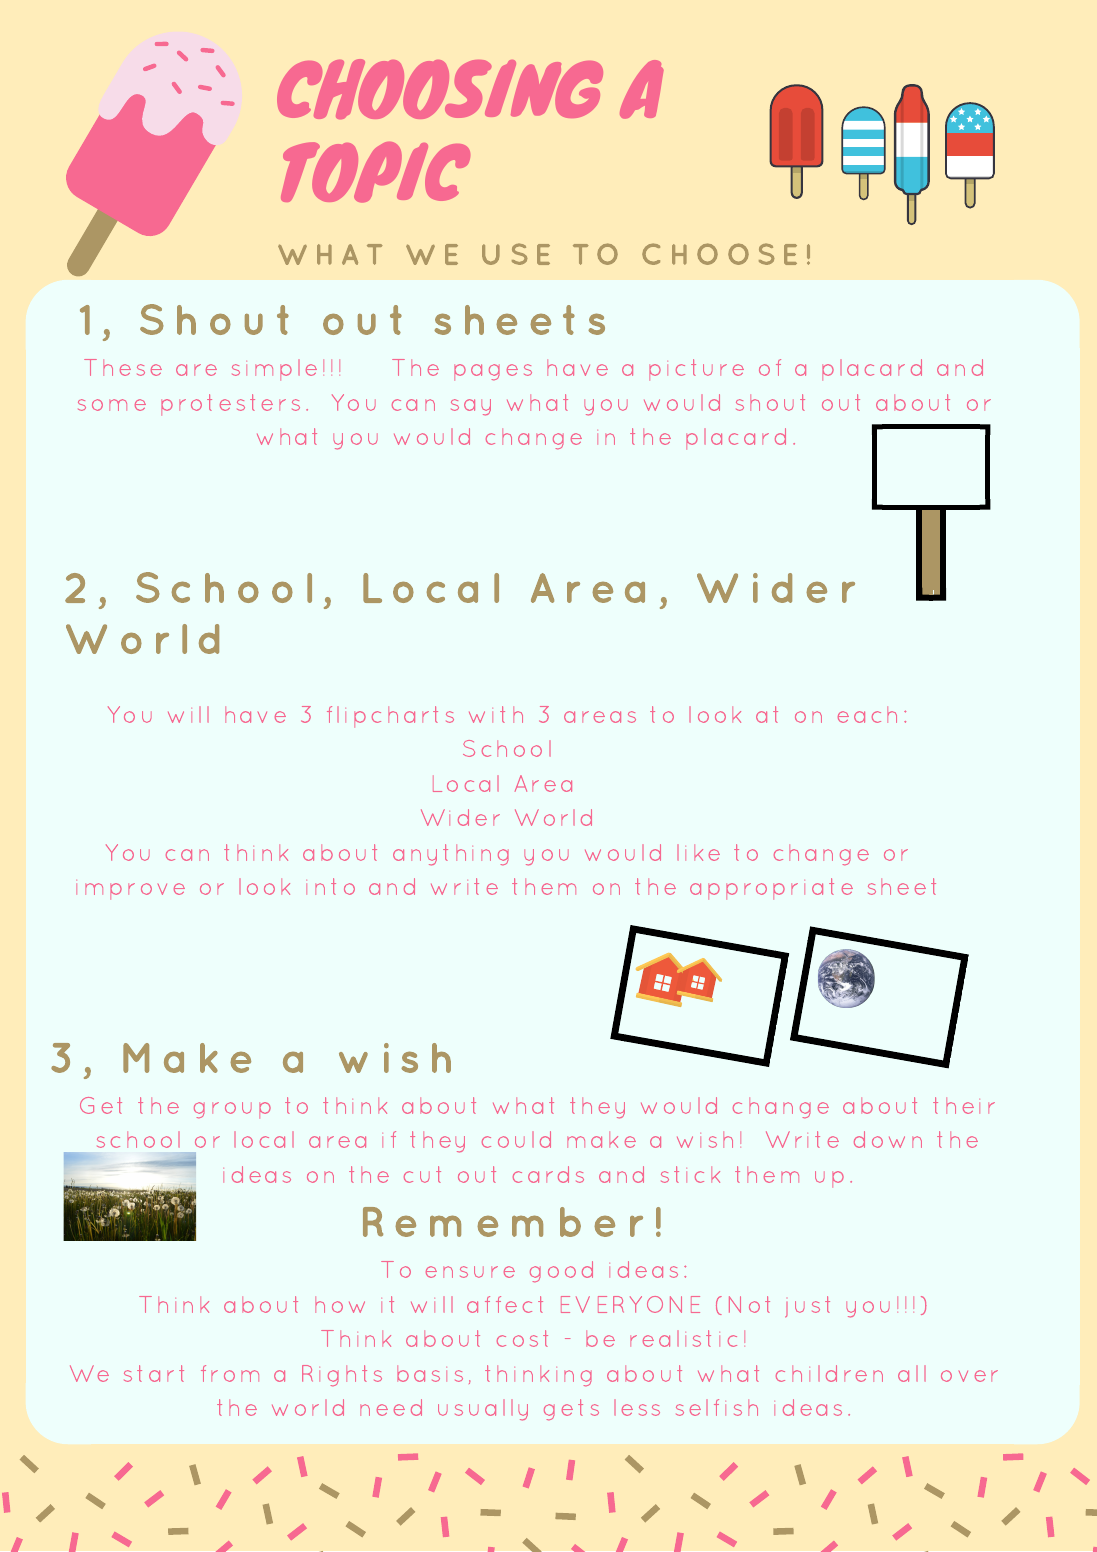 The height and width of the page is (1552, 1097). Describe the element at coordinates (696, 369) in the page. I see `picture` at that location.
